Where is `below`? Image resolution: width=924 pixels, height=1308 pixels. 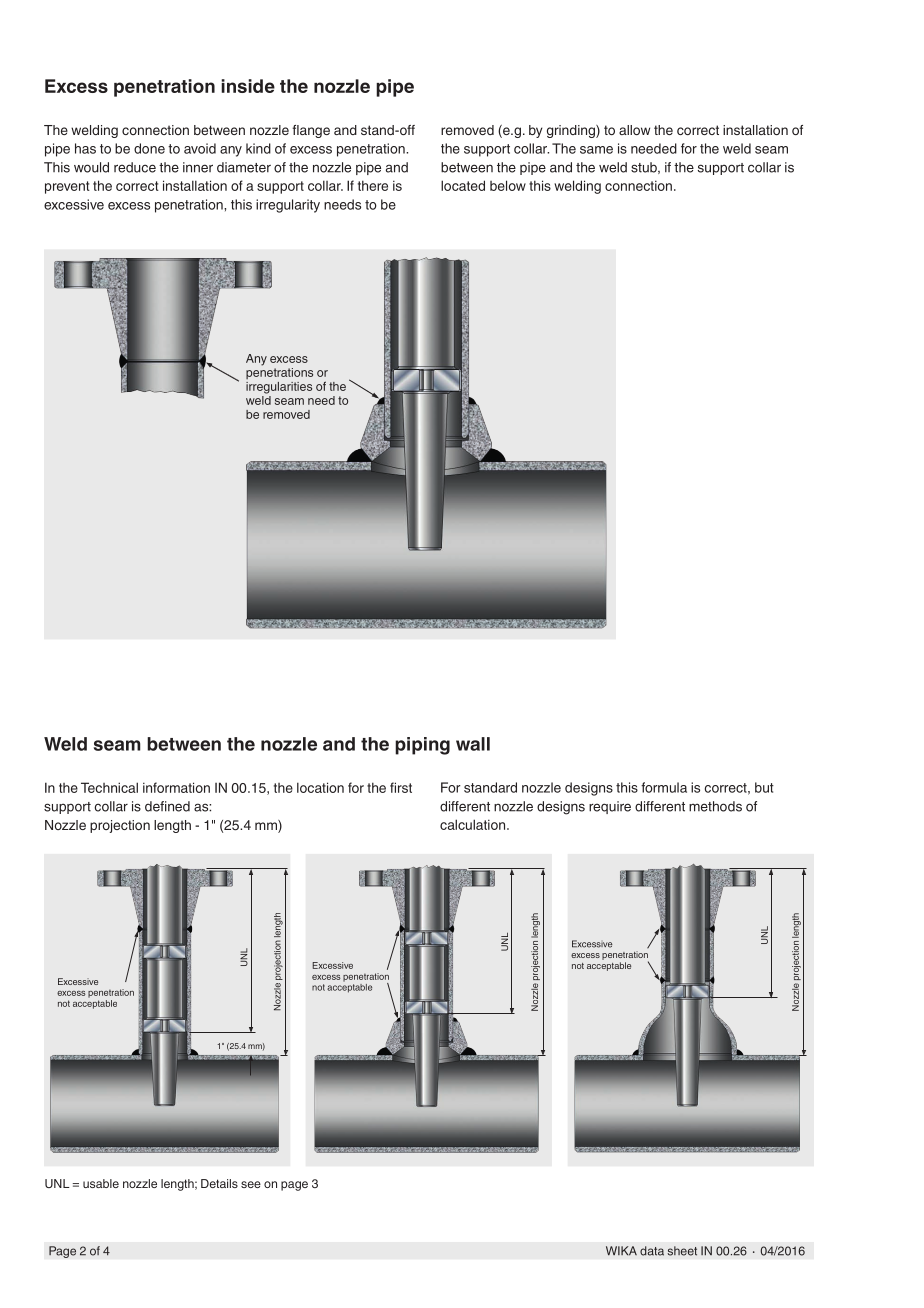
below is located at coordinates (508, 185).
